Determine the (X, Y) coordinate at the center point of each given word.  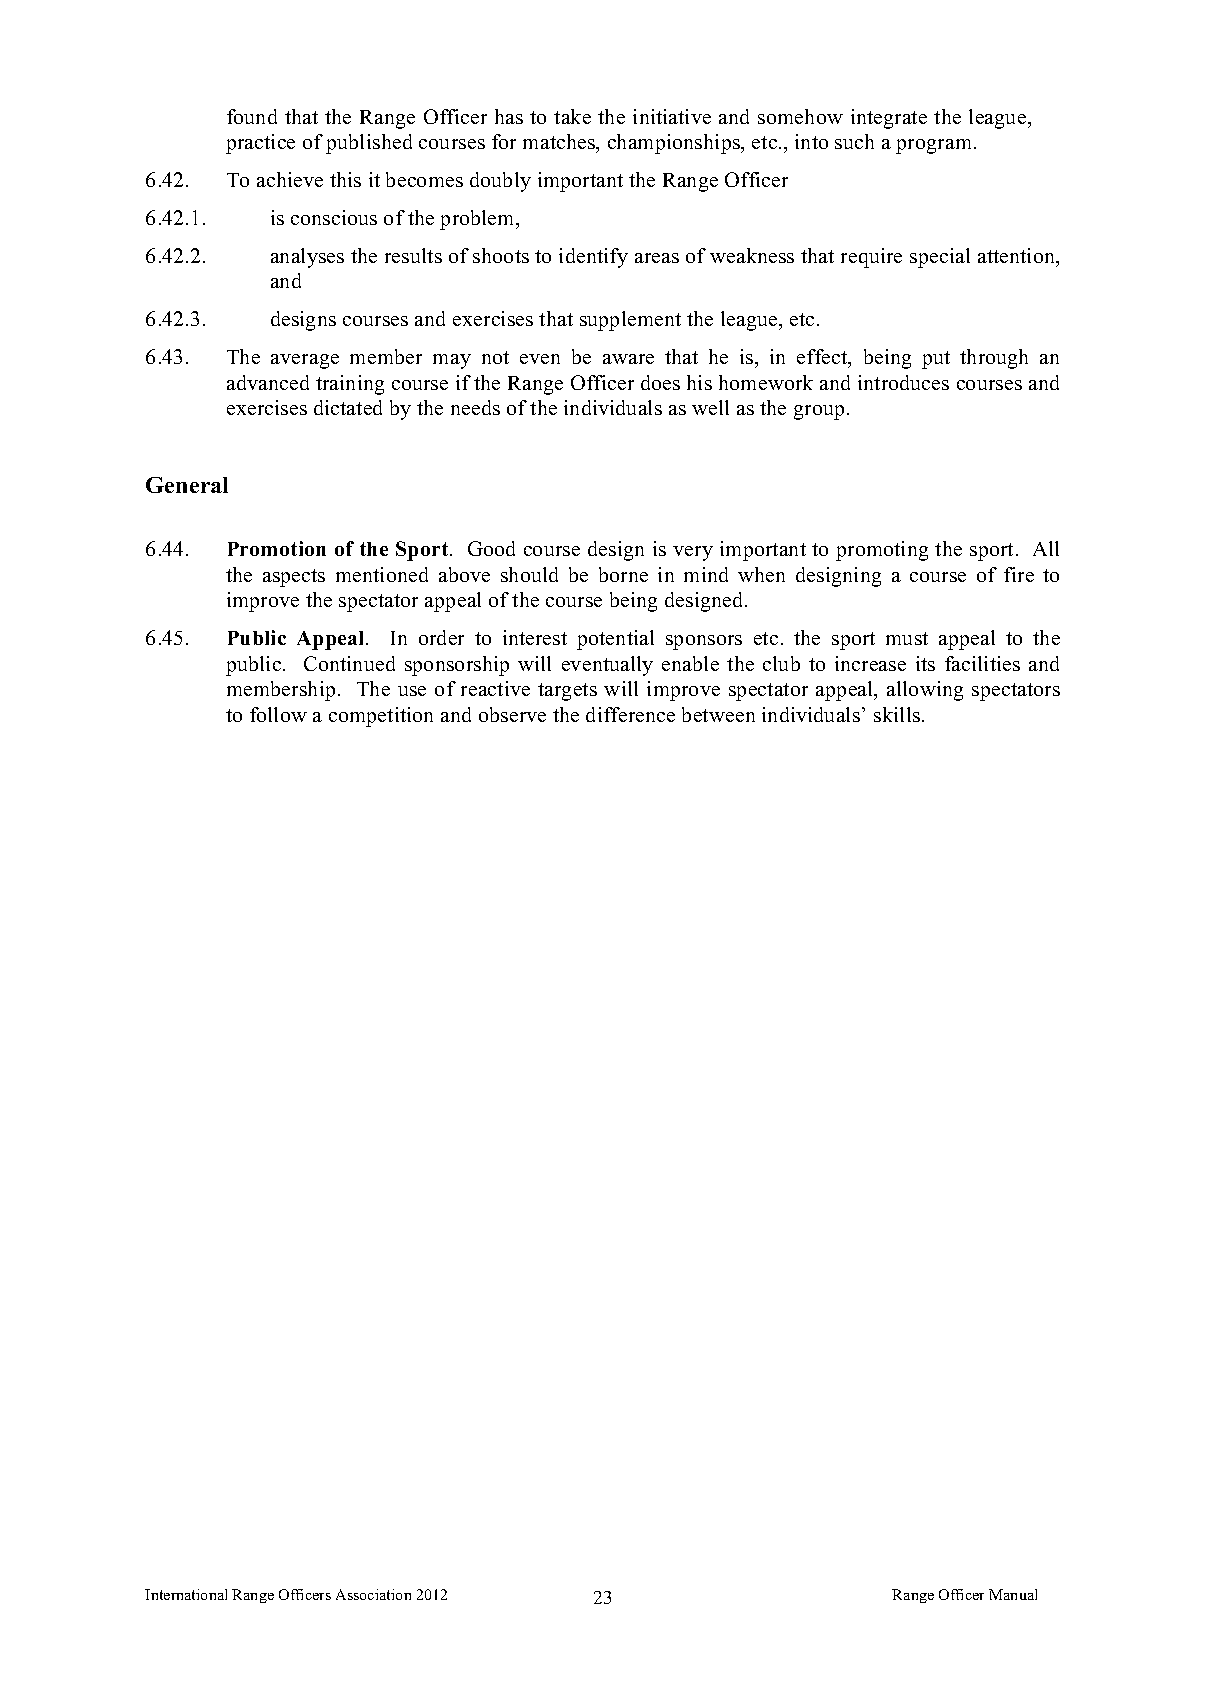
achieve (290, 179)
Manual (1013, 1594)
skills (897, 714)
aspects (294, 578)
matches (560, 143)
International (186, 1594)
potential (615, 640)
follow (278, 714)
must (907, 638)
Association (373, 1594)
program (933, 146)
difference (630, 714)
